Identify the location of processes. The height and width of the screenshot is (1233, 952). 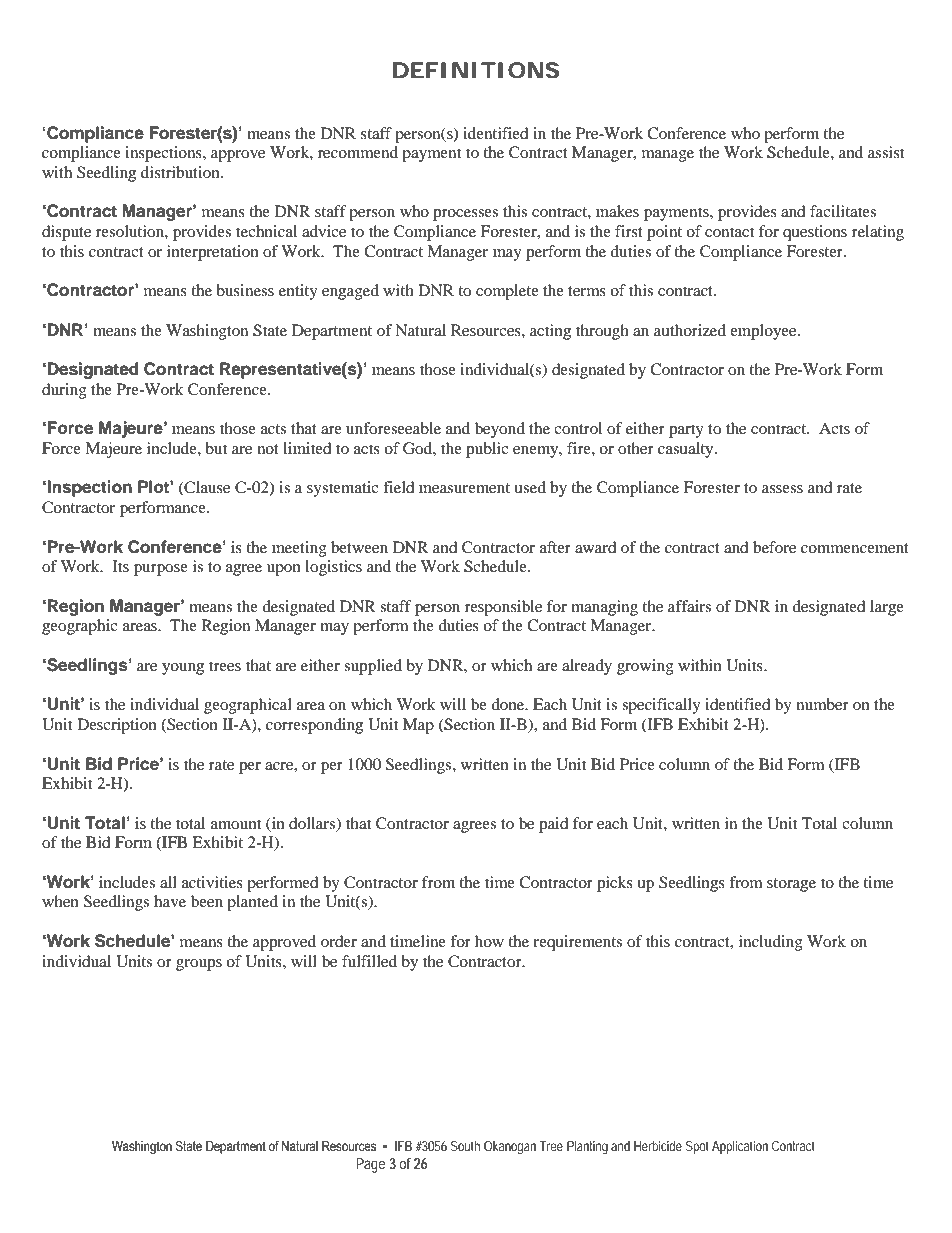
(465, 215).
